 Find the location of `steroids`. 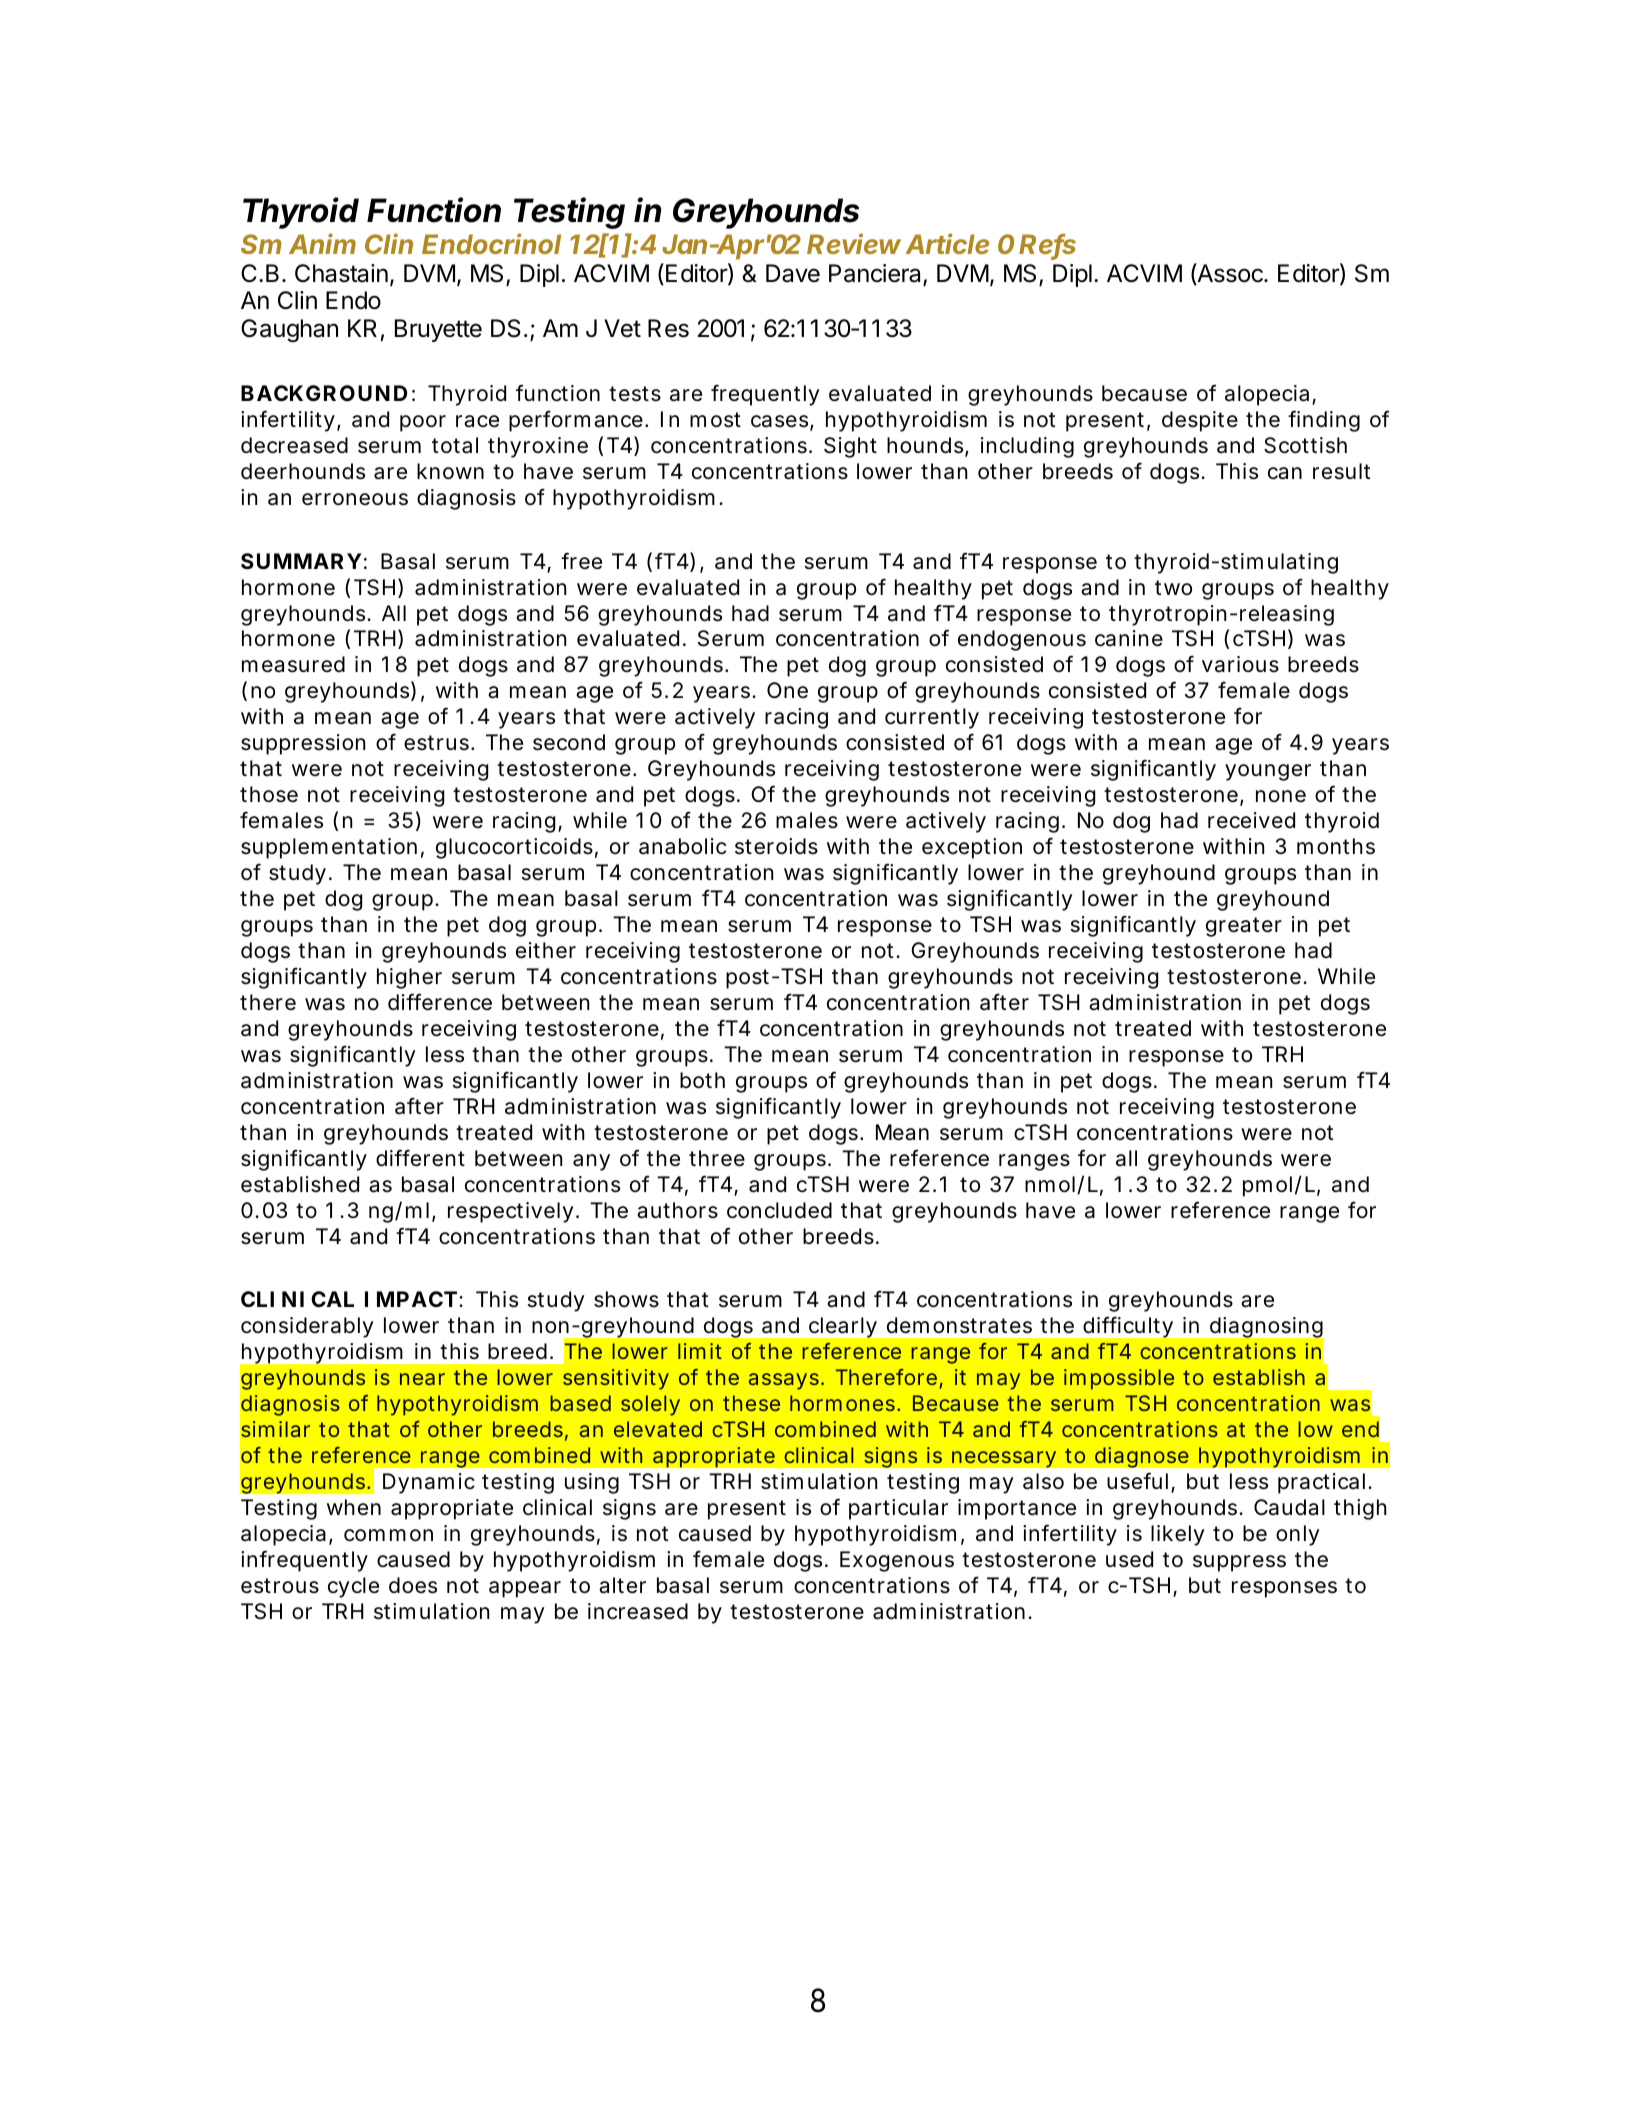

steroids is located at coordinates (776, 846).
